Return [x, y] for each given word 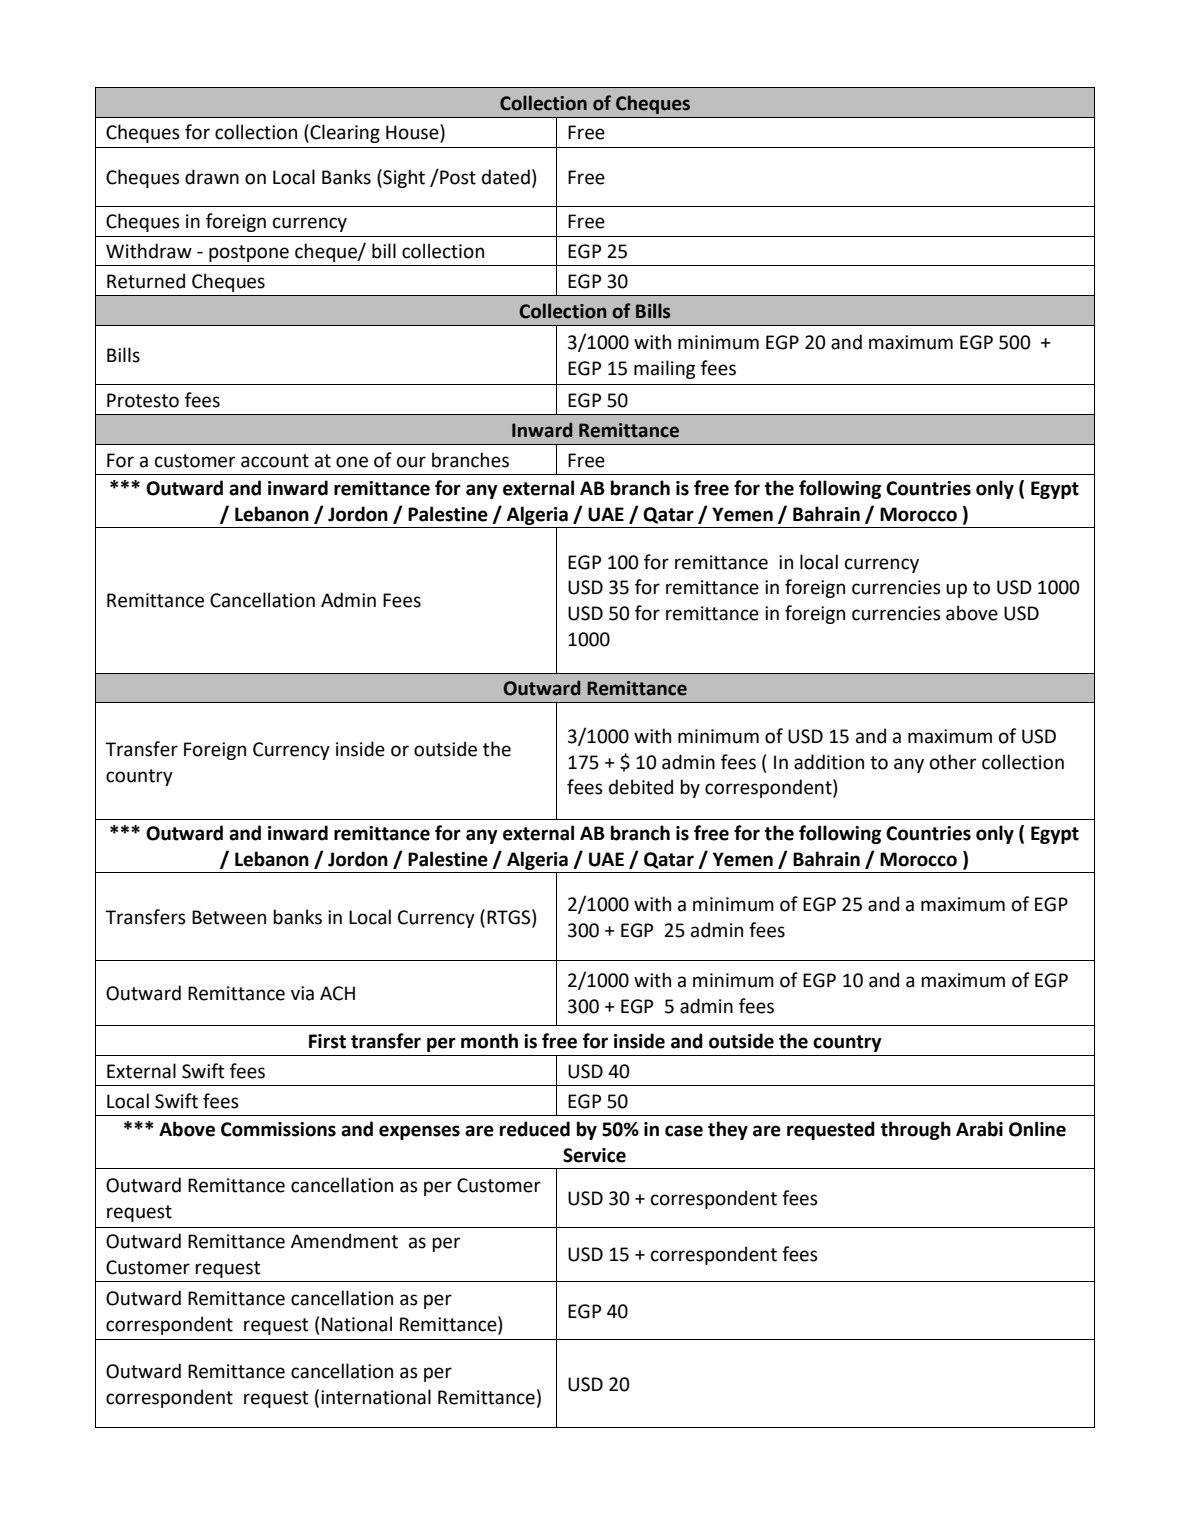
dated [506, 177]
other [953, 762]
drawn [212, 177]
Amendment [344, 1241]
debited [641, 787]
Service [594, 1155]
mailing [664, 369]
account [275, 461]
